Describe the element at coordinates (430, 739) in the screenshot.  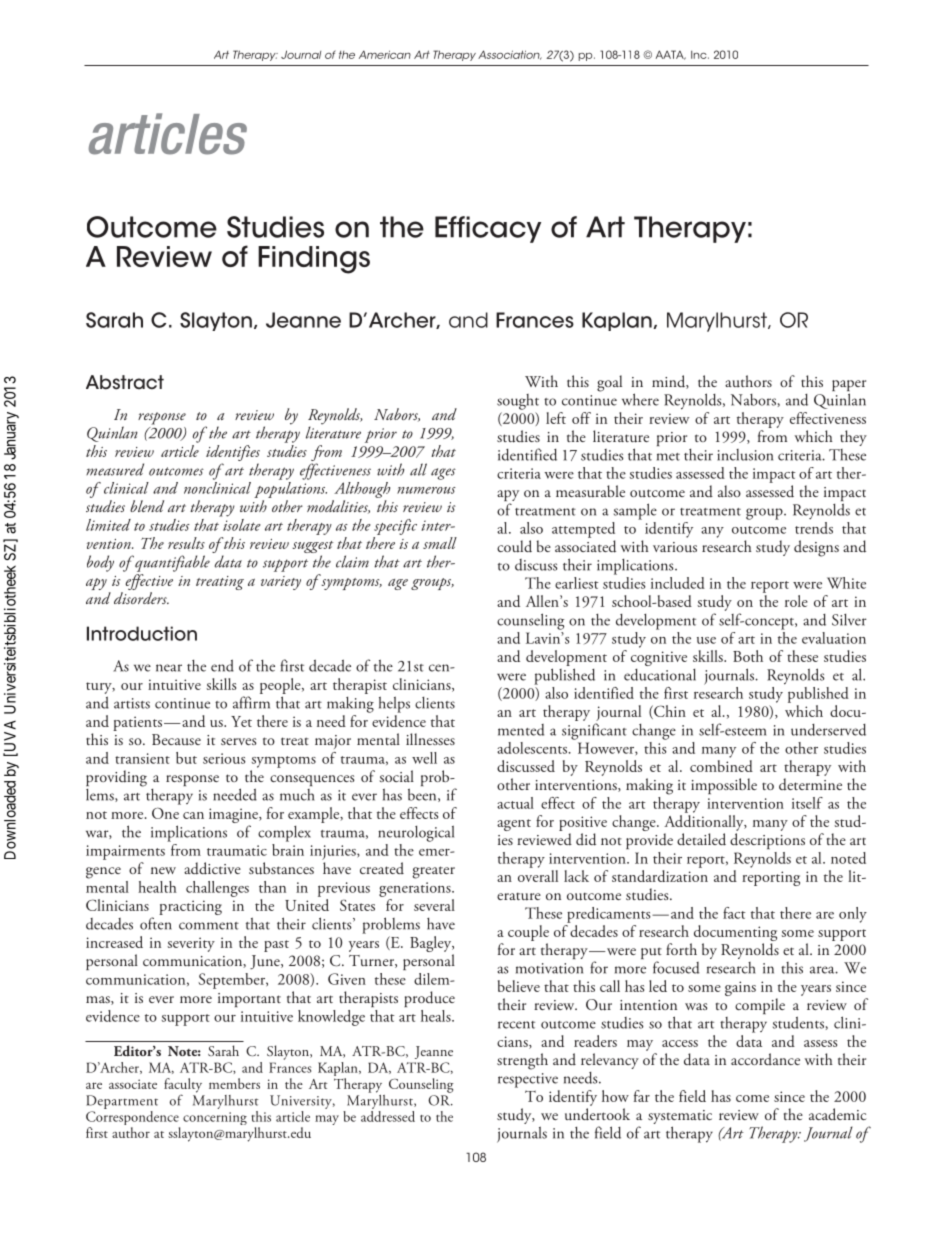
I see `illnesses` at that location.
